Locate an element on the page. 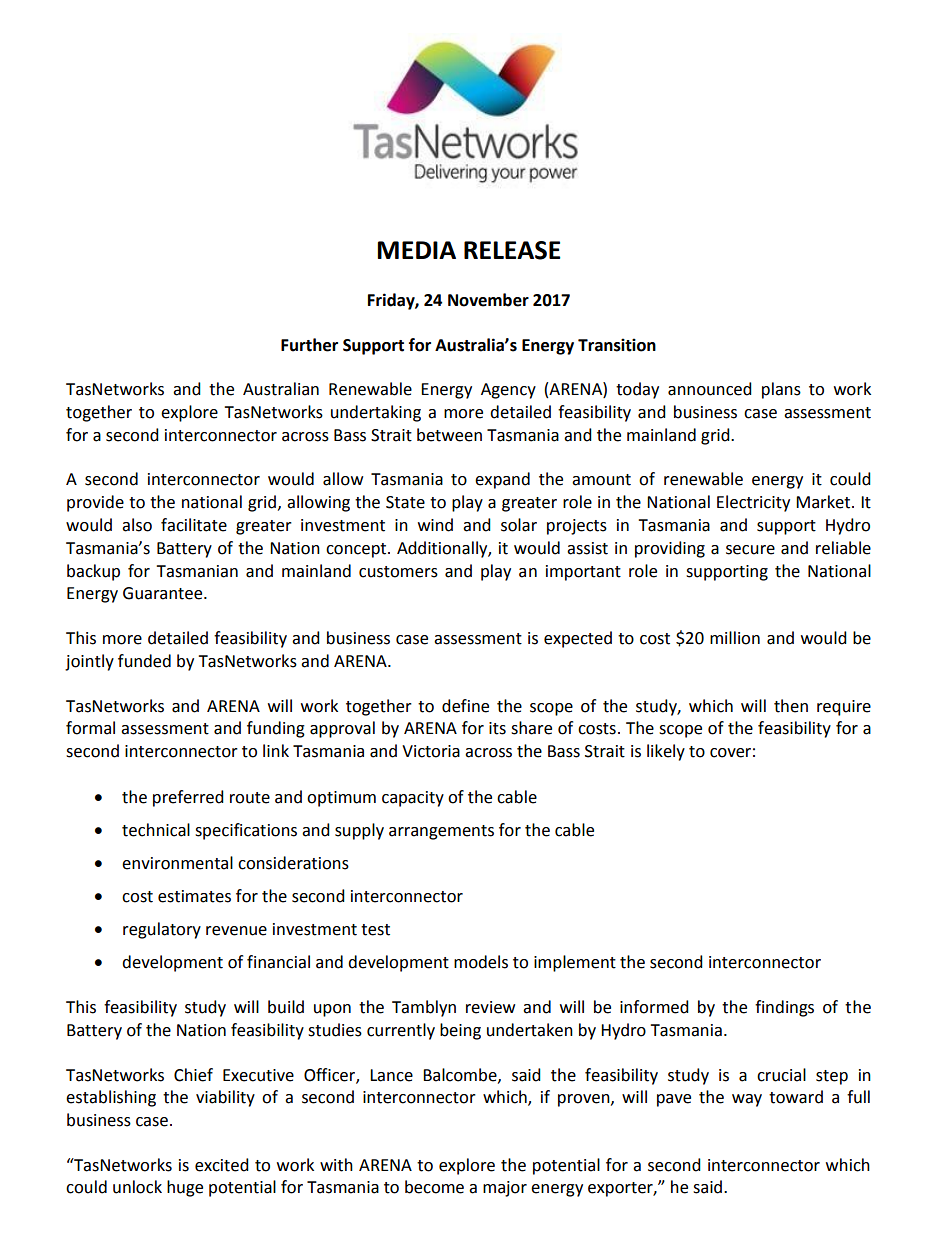 The height and width of the document is (1233, 952). way is located at coordinates (747, 1100).
